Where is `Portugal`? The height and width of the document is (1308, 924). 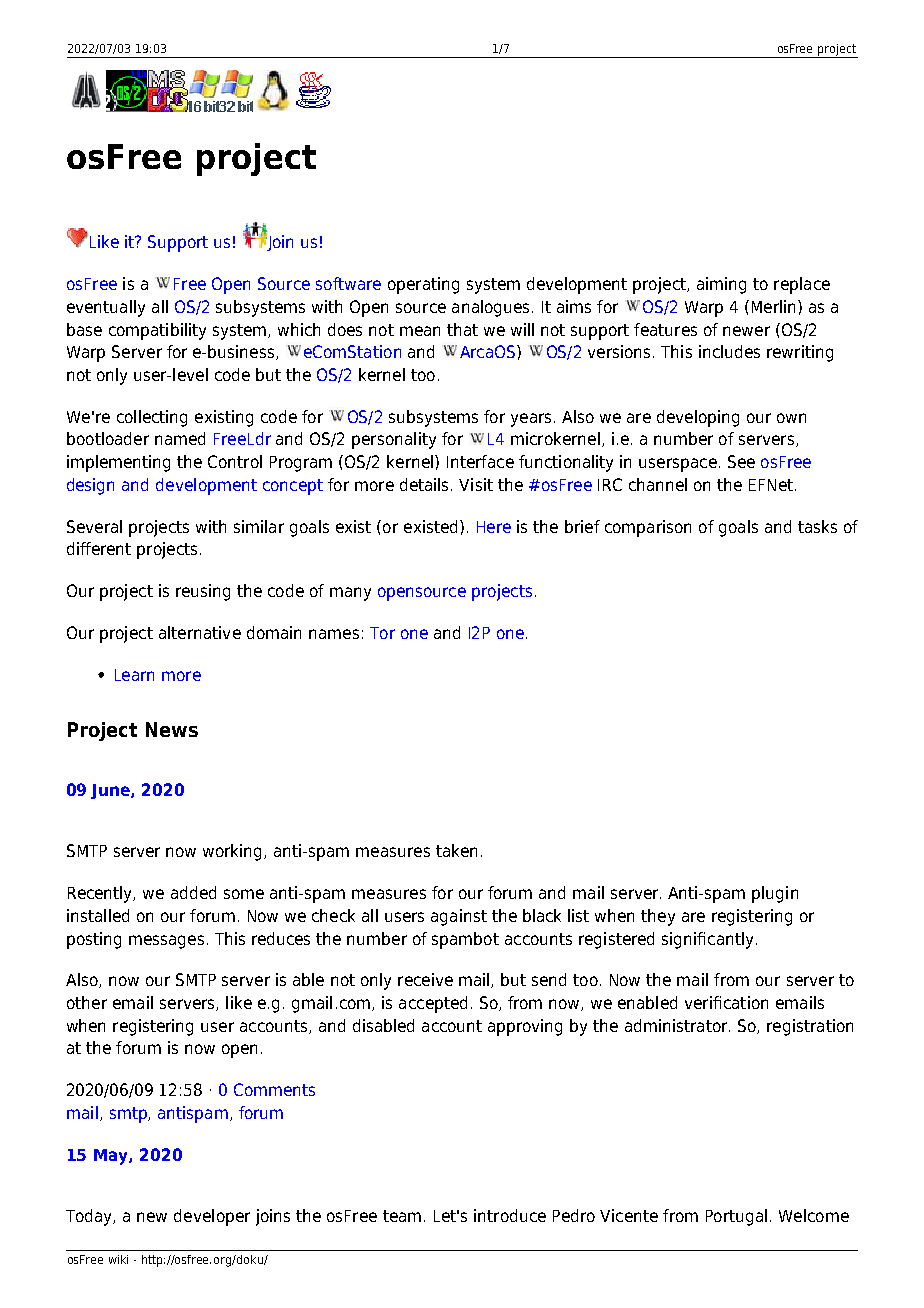 Portugal is located at coordinates (736, 1217).
